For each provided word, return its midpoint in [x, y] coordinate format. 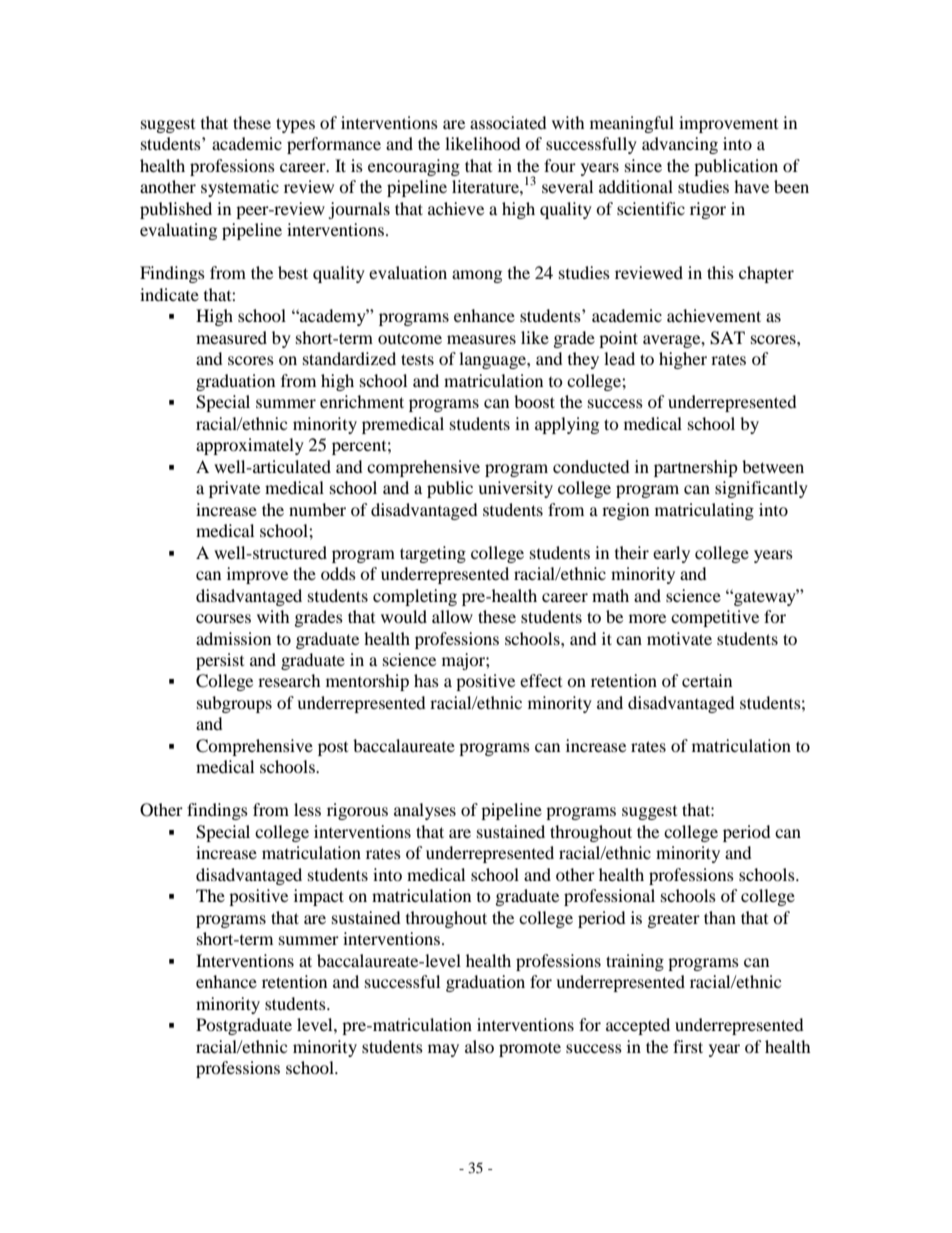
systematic [240, 188]
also [479, 1046]
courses [223, 618]
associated [508, 122]
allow [452, 616]
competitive [715, 618]
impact [319, 897]
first [688, 1046]
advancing [680, 145]
